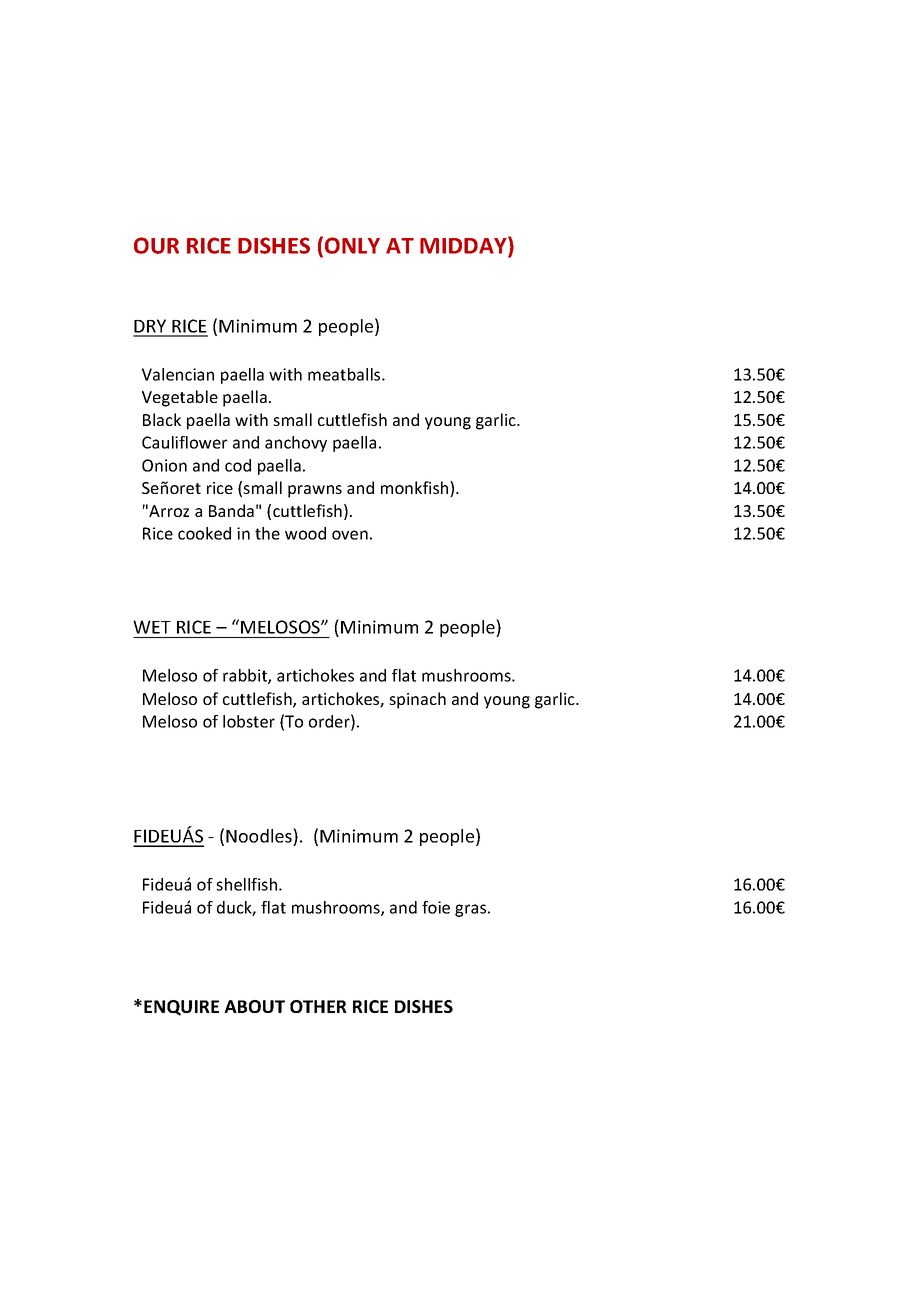 This screenshot has width=924, height=1308. What do you see at coordinates (156, 245) in the screenshot?
I see `OUR` at bounding box center [156, 245].
